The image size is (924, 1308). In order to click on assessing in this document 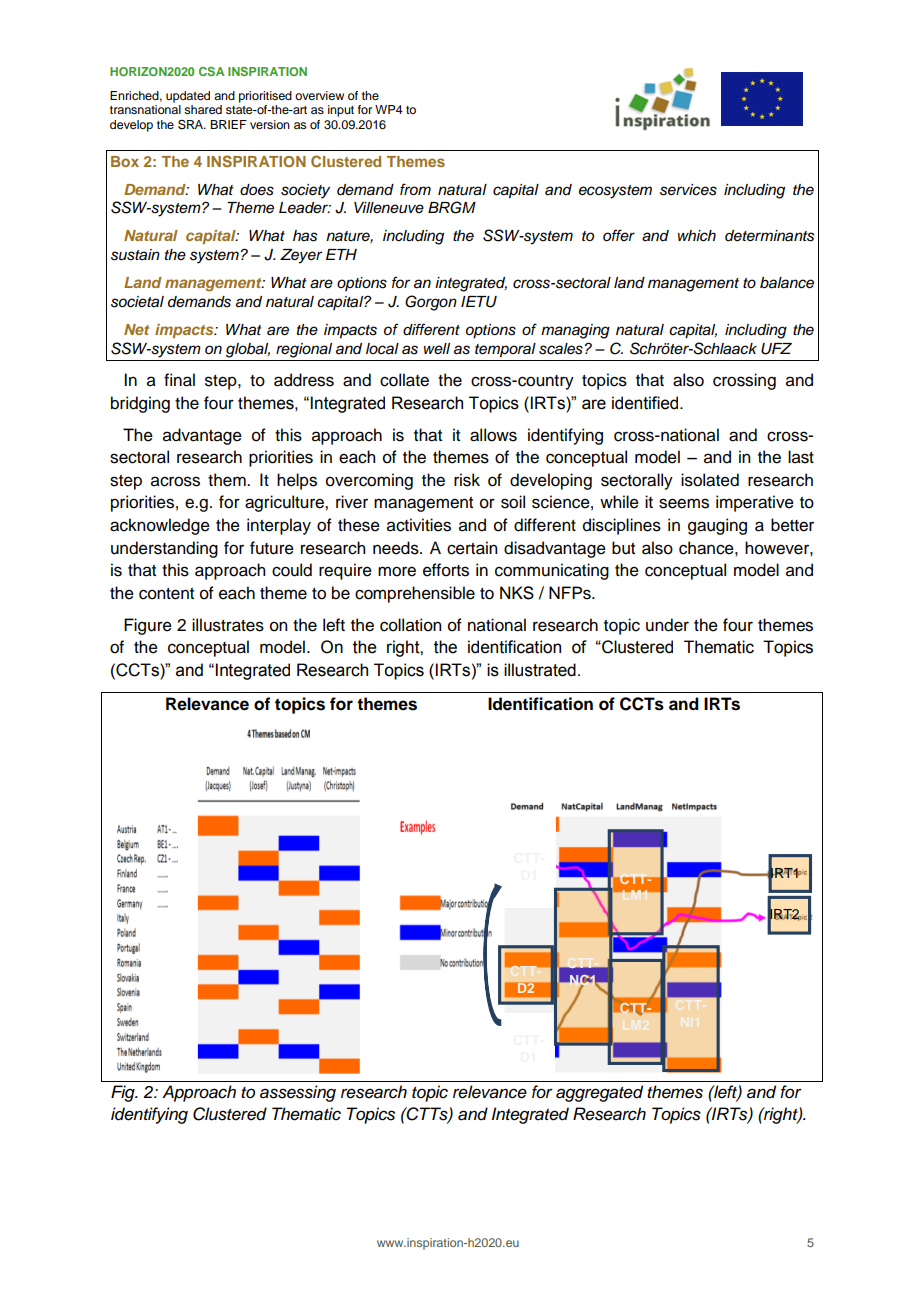, I will do `click(298, 1093)`.
